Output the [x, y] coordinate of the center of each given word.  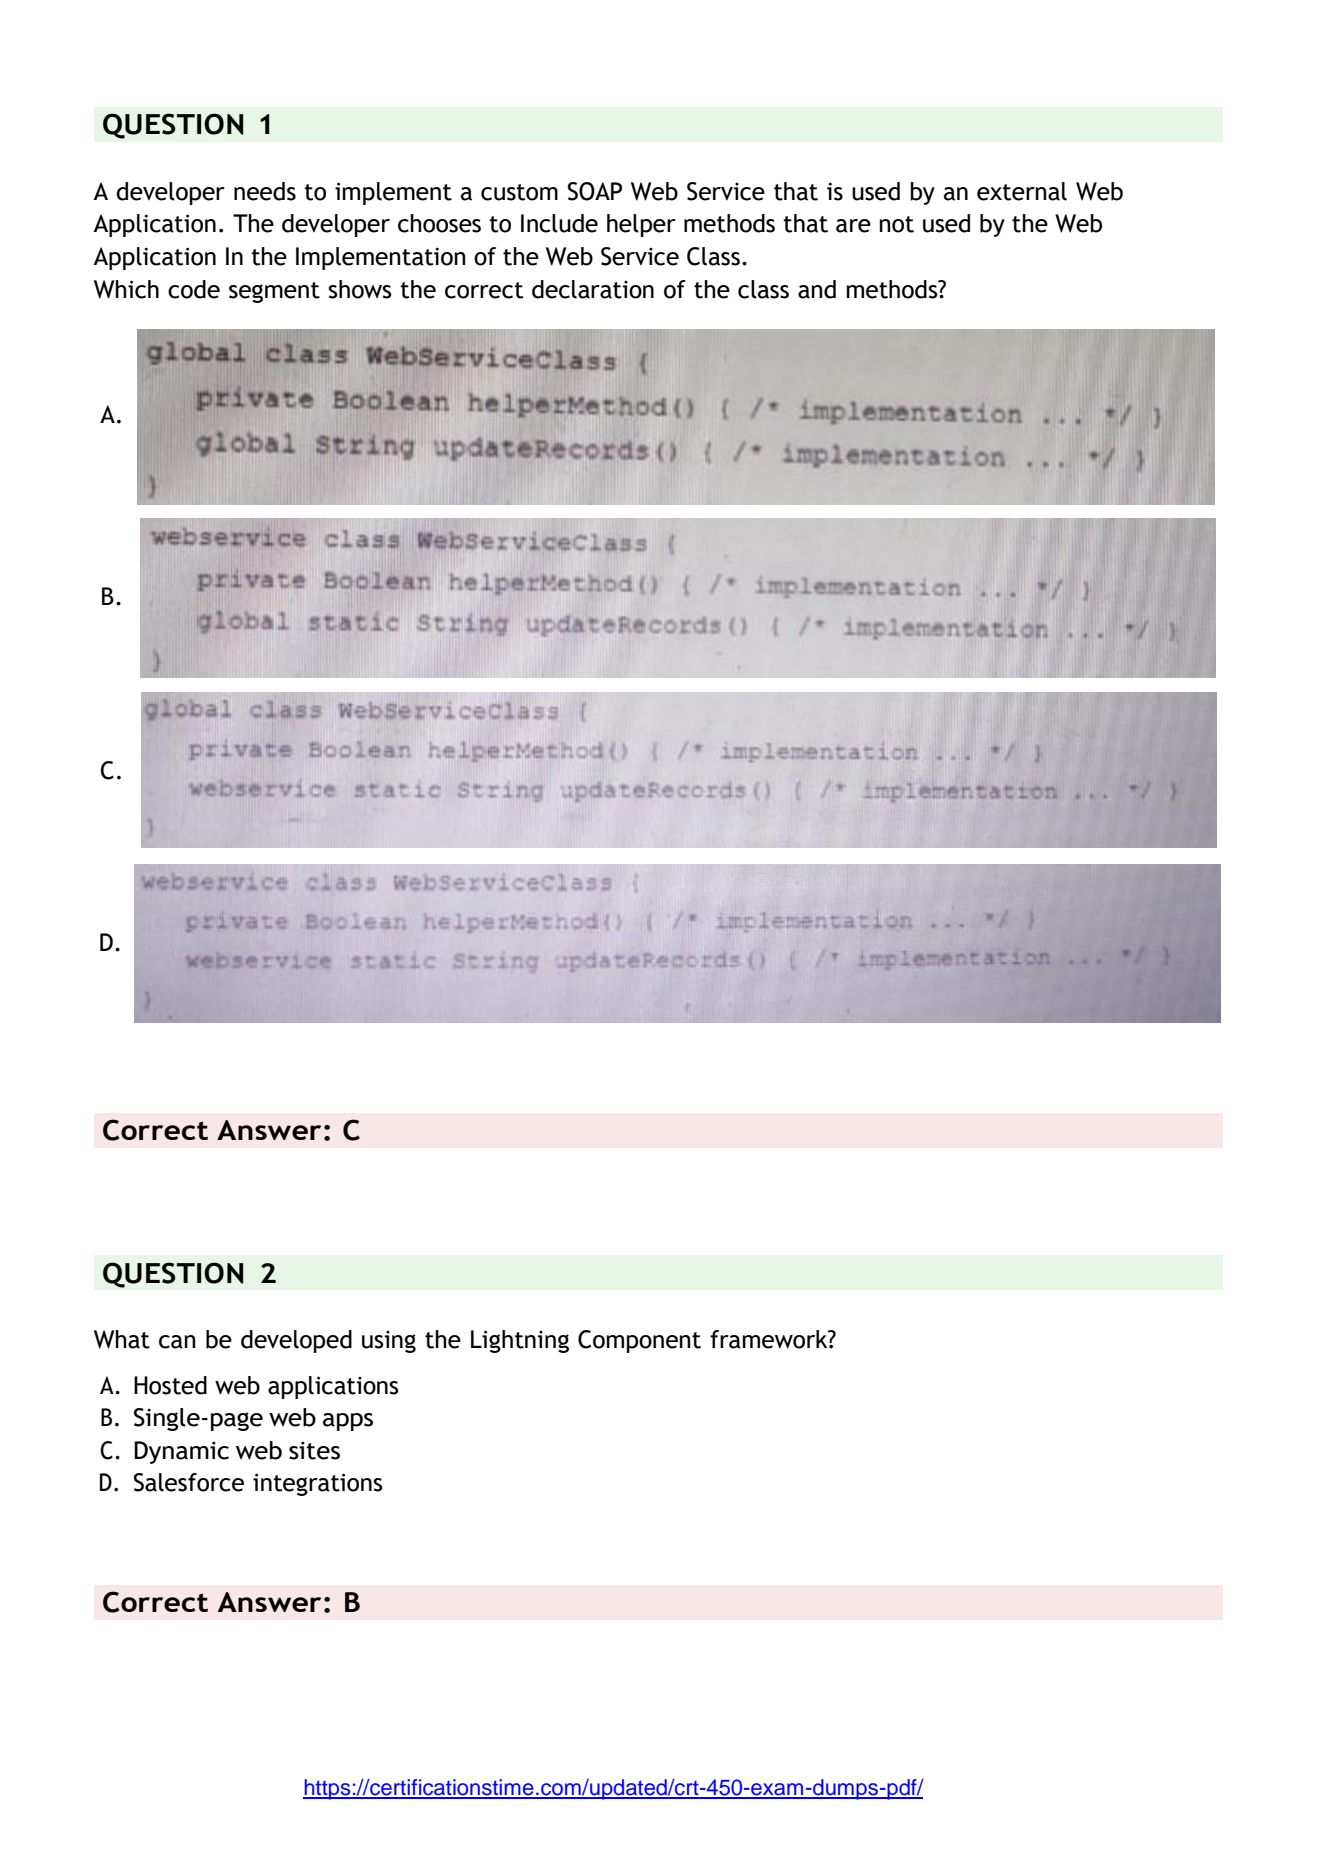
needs [265, 191]
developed [296, 1341]
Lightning [520, 1341]
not [897, 224]
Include [559, 223]
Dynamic [181, 1452]
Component [639, 1341]
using [389, 1342]
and [817, 289]
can [177, 1342]
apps [348, 1422]
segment [274, 292]
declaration [593, 289]
